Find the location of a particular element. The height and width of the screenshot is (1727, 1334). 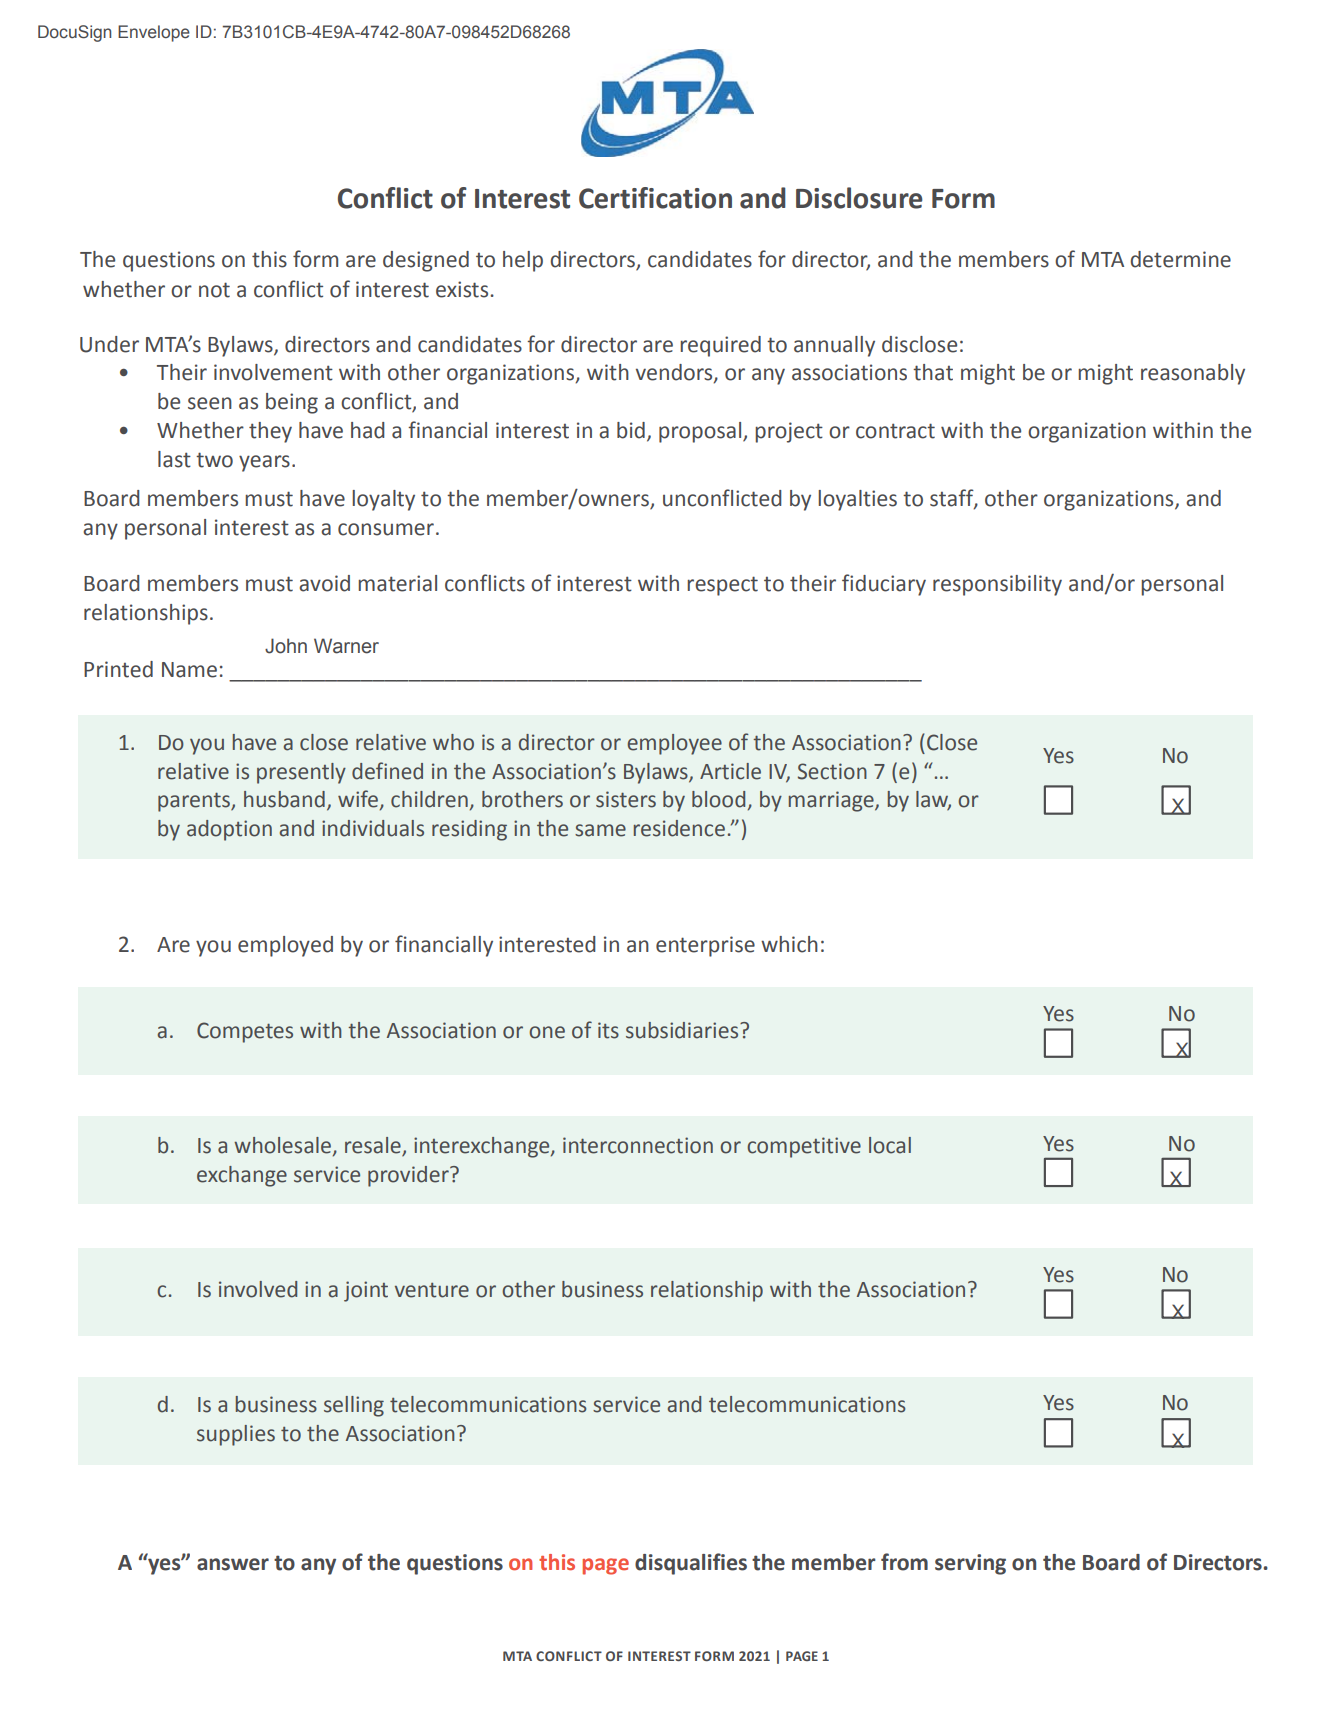

answer is located at coordinates (233, 1564).
